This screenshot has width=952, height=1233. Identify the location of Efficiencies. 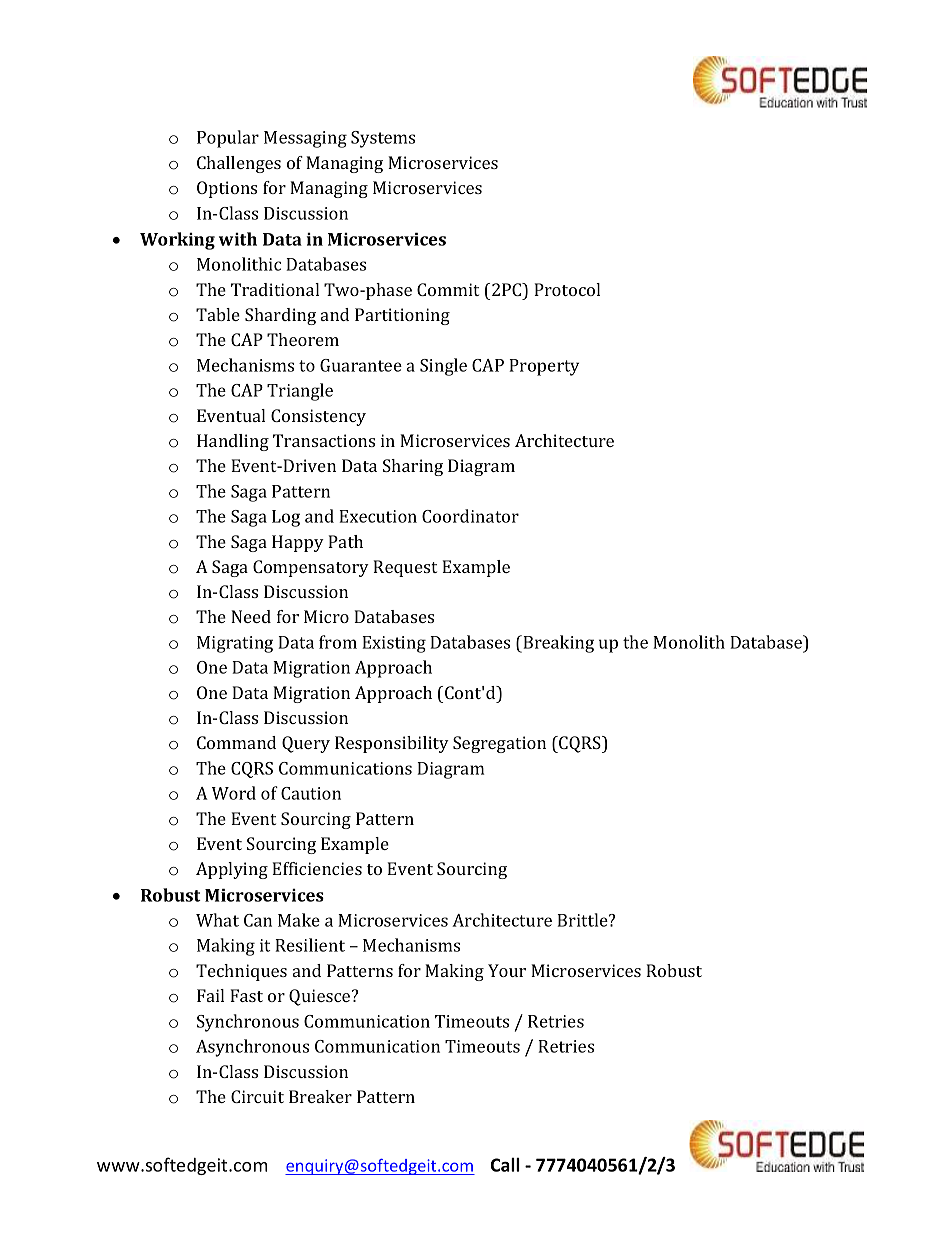
(317, 868).
